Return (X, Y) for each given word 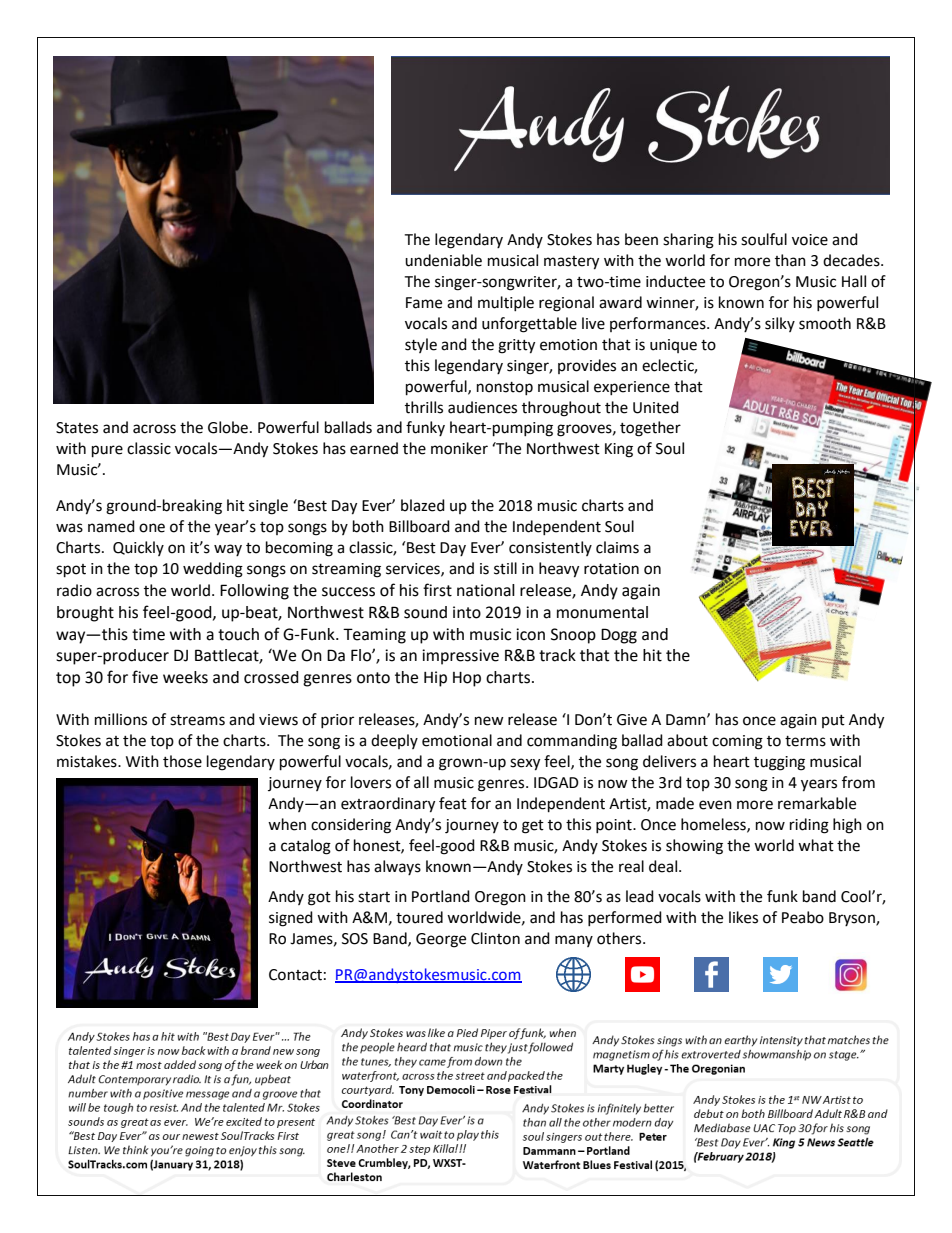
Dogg (619, 636)
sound (425, 612)
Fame (424, 303)
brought (85, 614)
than (790, 260)
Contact (295, 975)
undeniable (443, 260)
